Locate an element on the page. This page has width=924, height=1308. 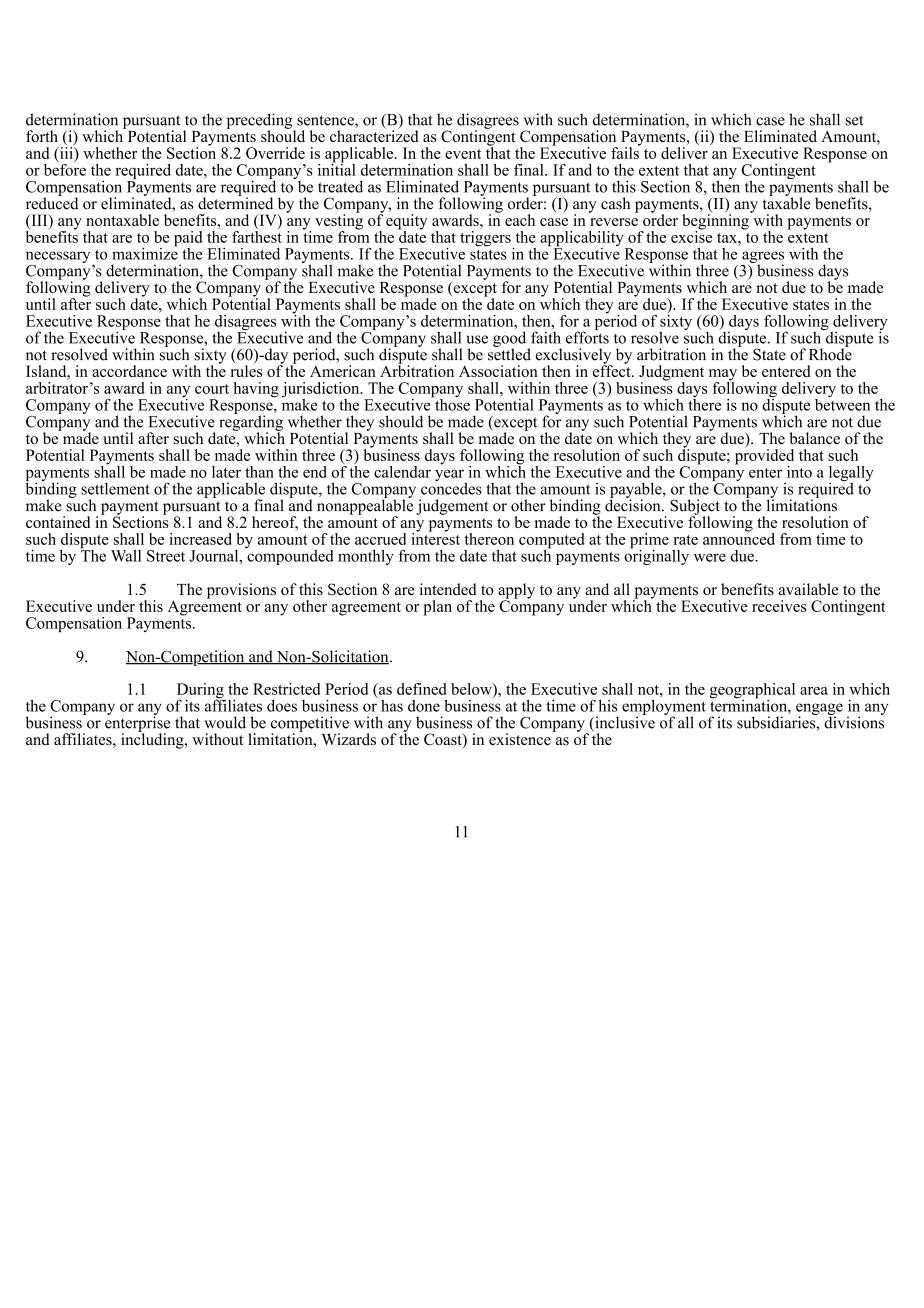
accordance is located at coordinates (129, 371).
